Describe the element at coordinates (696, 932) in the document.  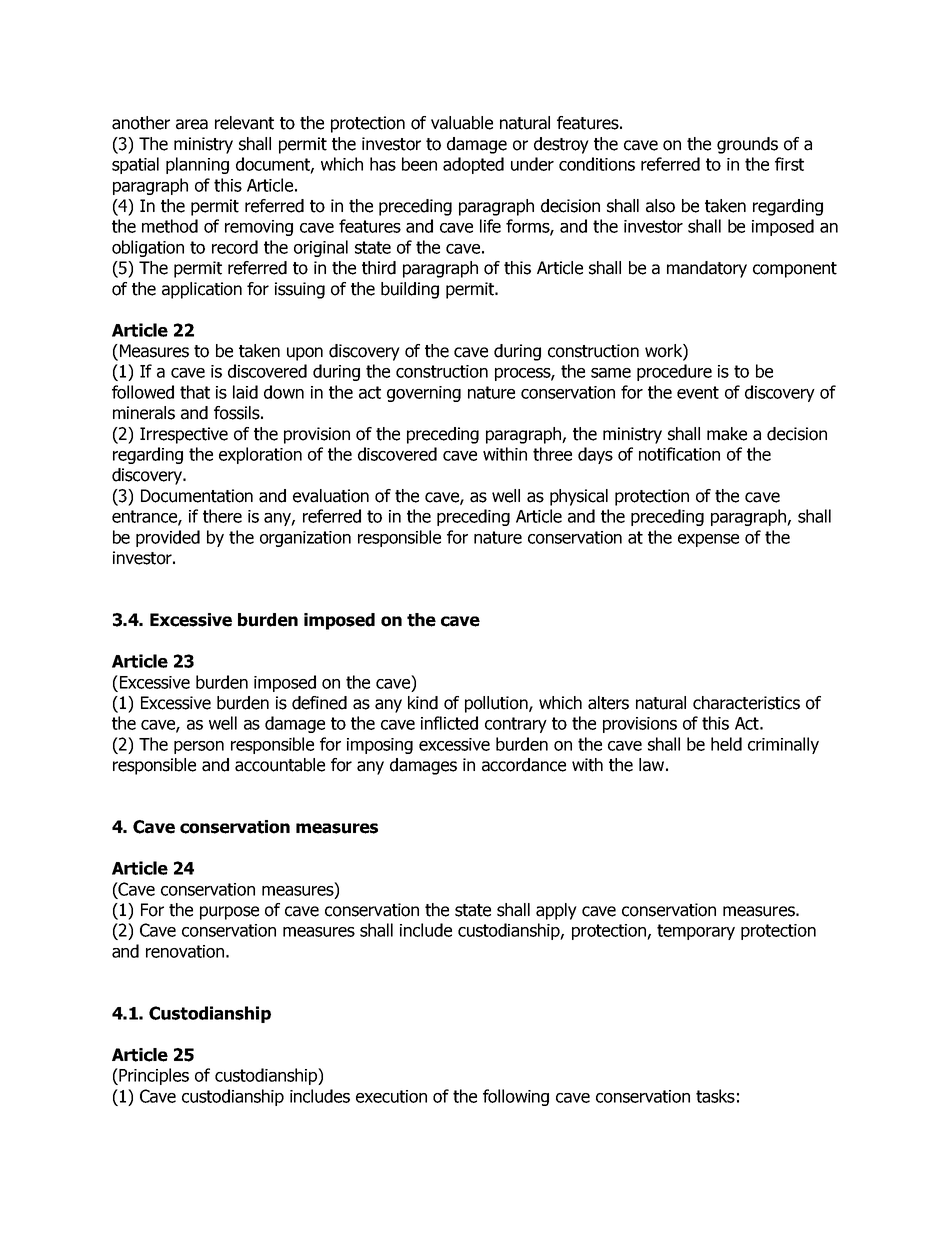
I see `temporary` at that location.
